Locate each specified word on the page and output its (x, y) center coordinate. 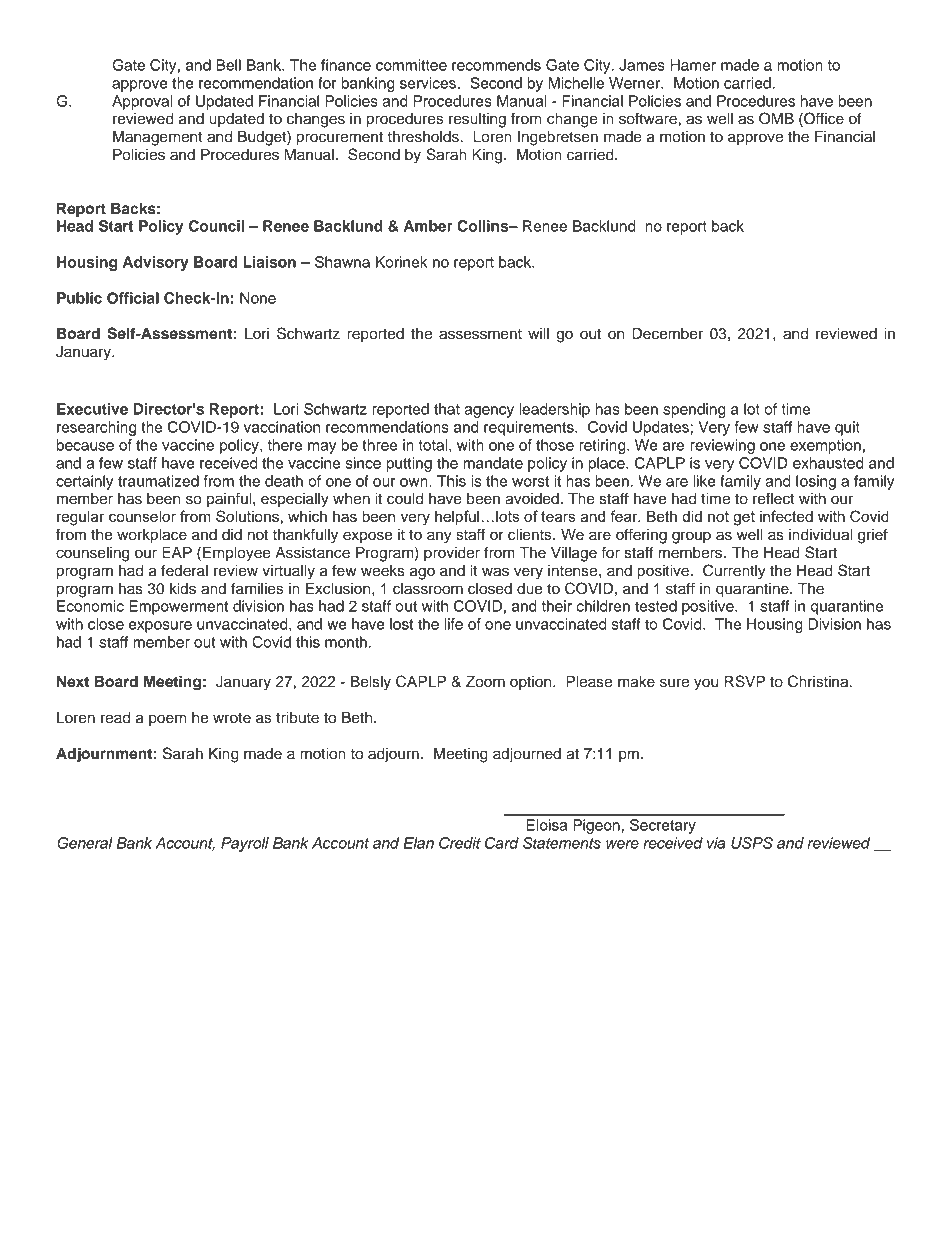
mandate (493, 463)
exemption (825, 446)
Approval (142, 102)
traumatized (158, 481)
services (428, 83)
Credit (460, 843)
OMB (776, 118)
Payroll (245, 844)
